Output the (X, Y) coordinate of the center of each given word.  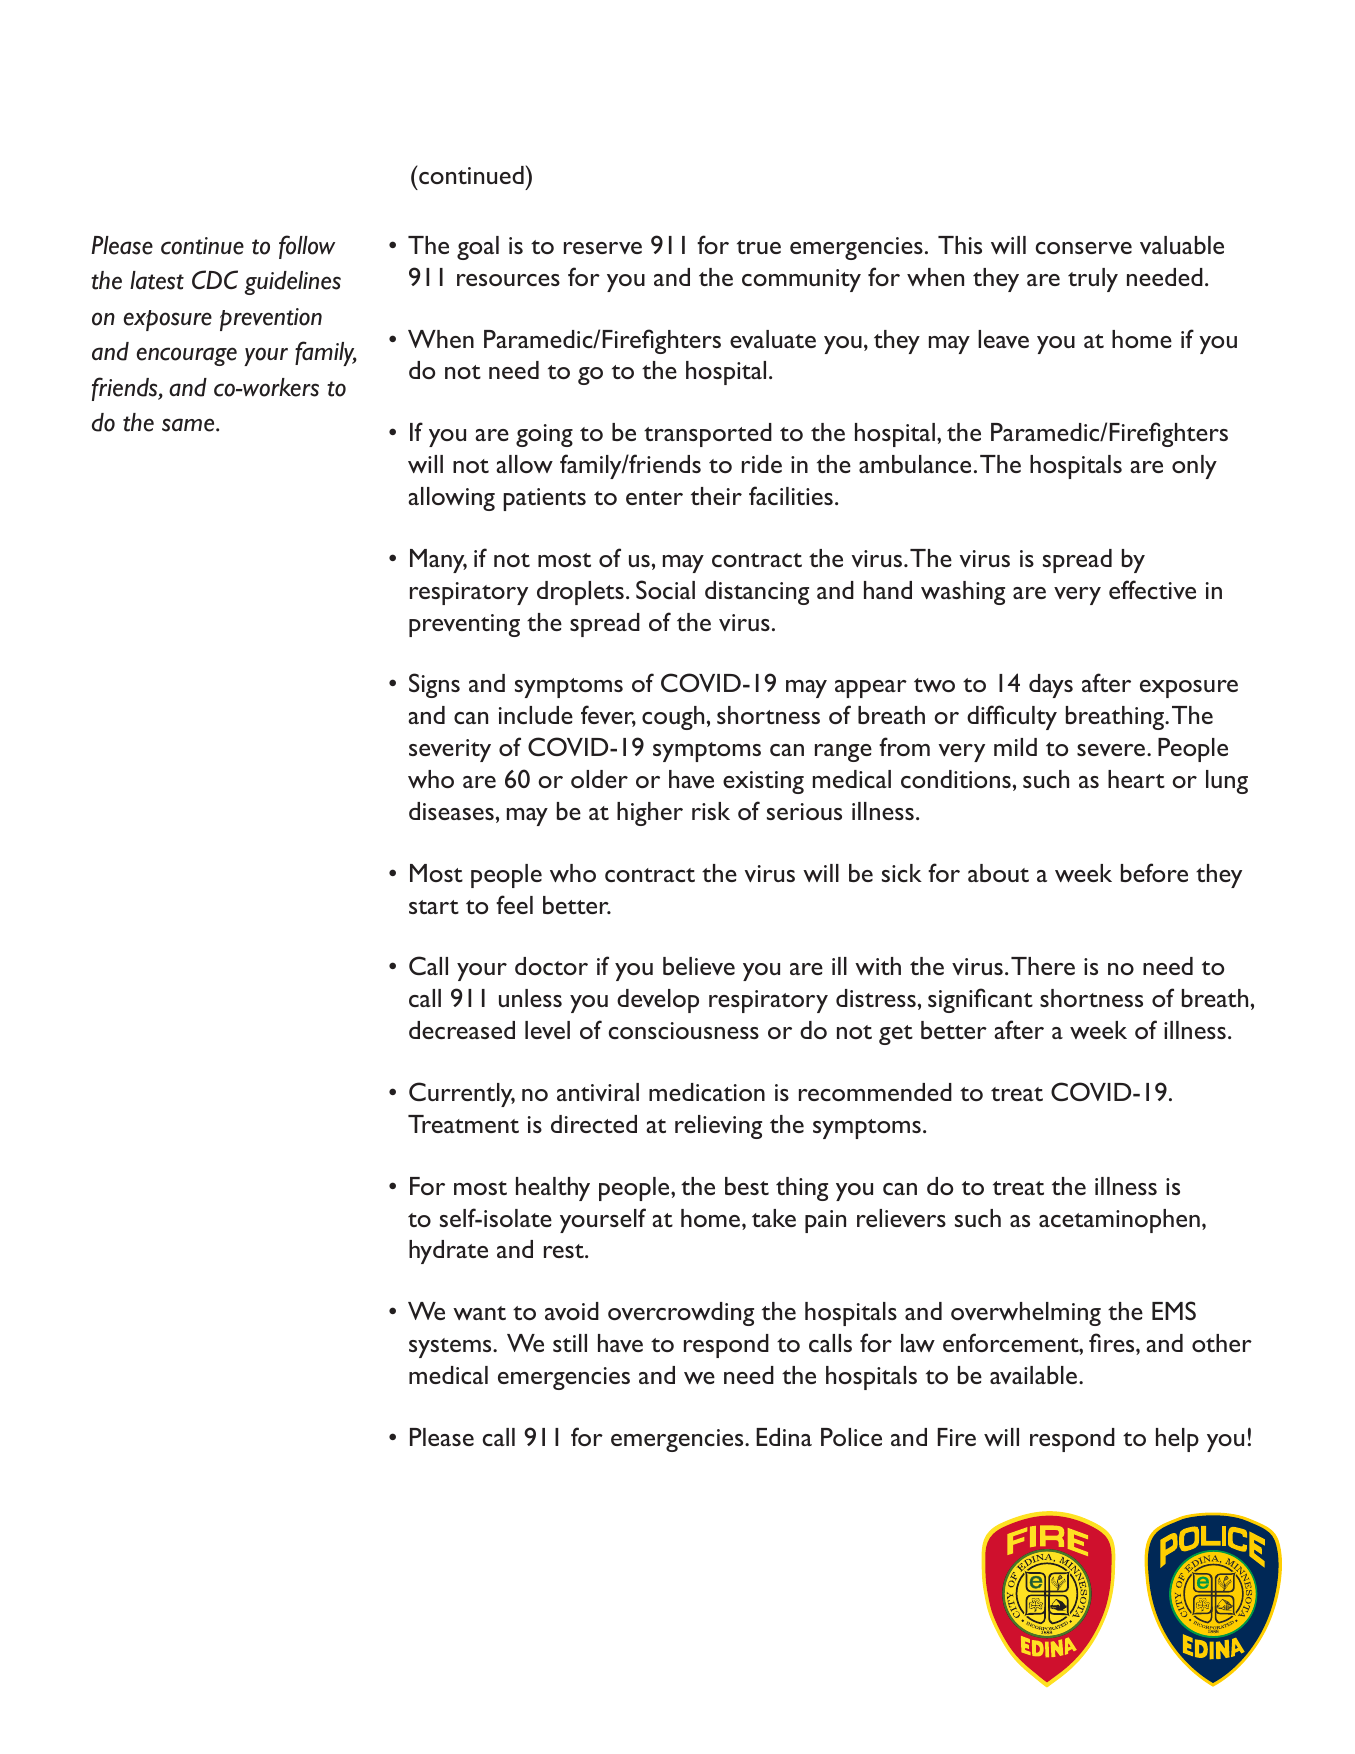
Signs (434, 685)
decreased (462, 1030)
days (1051, 686)
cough (673, 718)
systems (451, 1348)
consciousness (684, 1030)
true (759, 247)
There (1043, 966)
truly (1093, 280)
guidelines (293, 283)
